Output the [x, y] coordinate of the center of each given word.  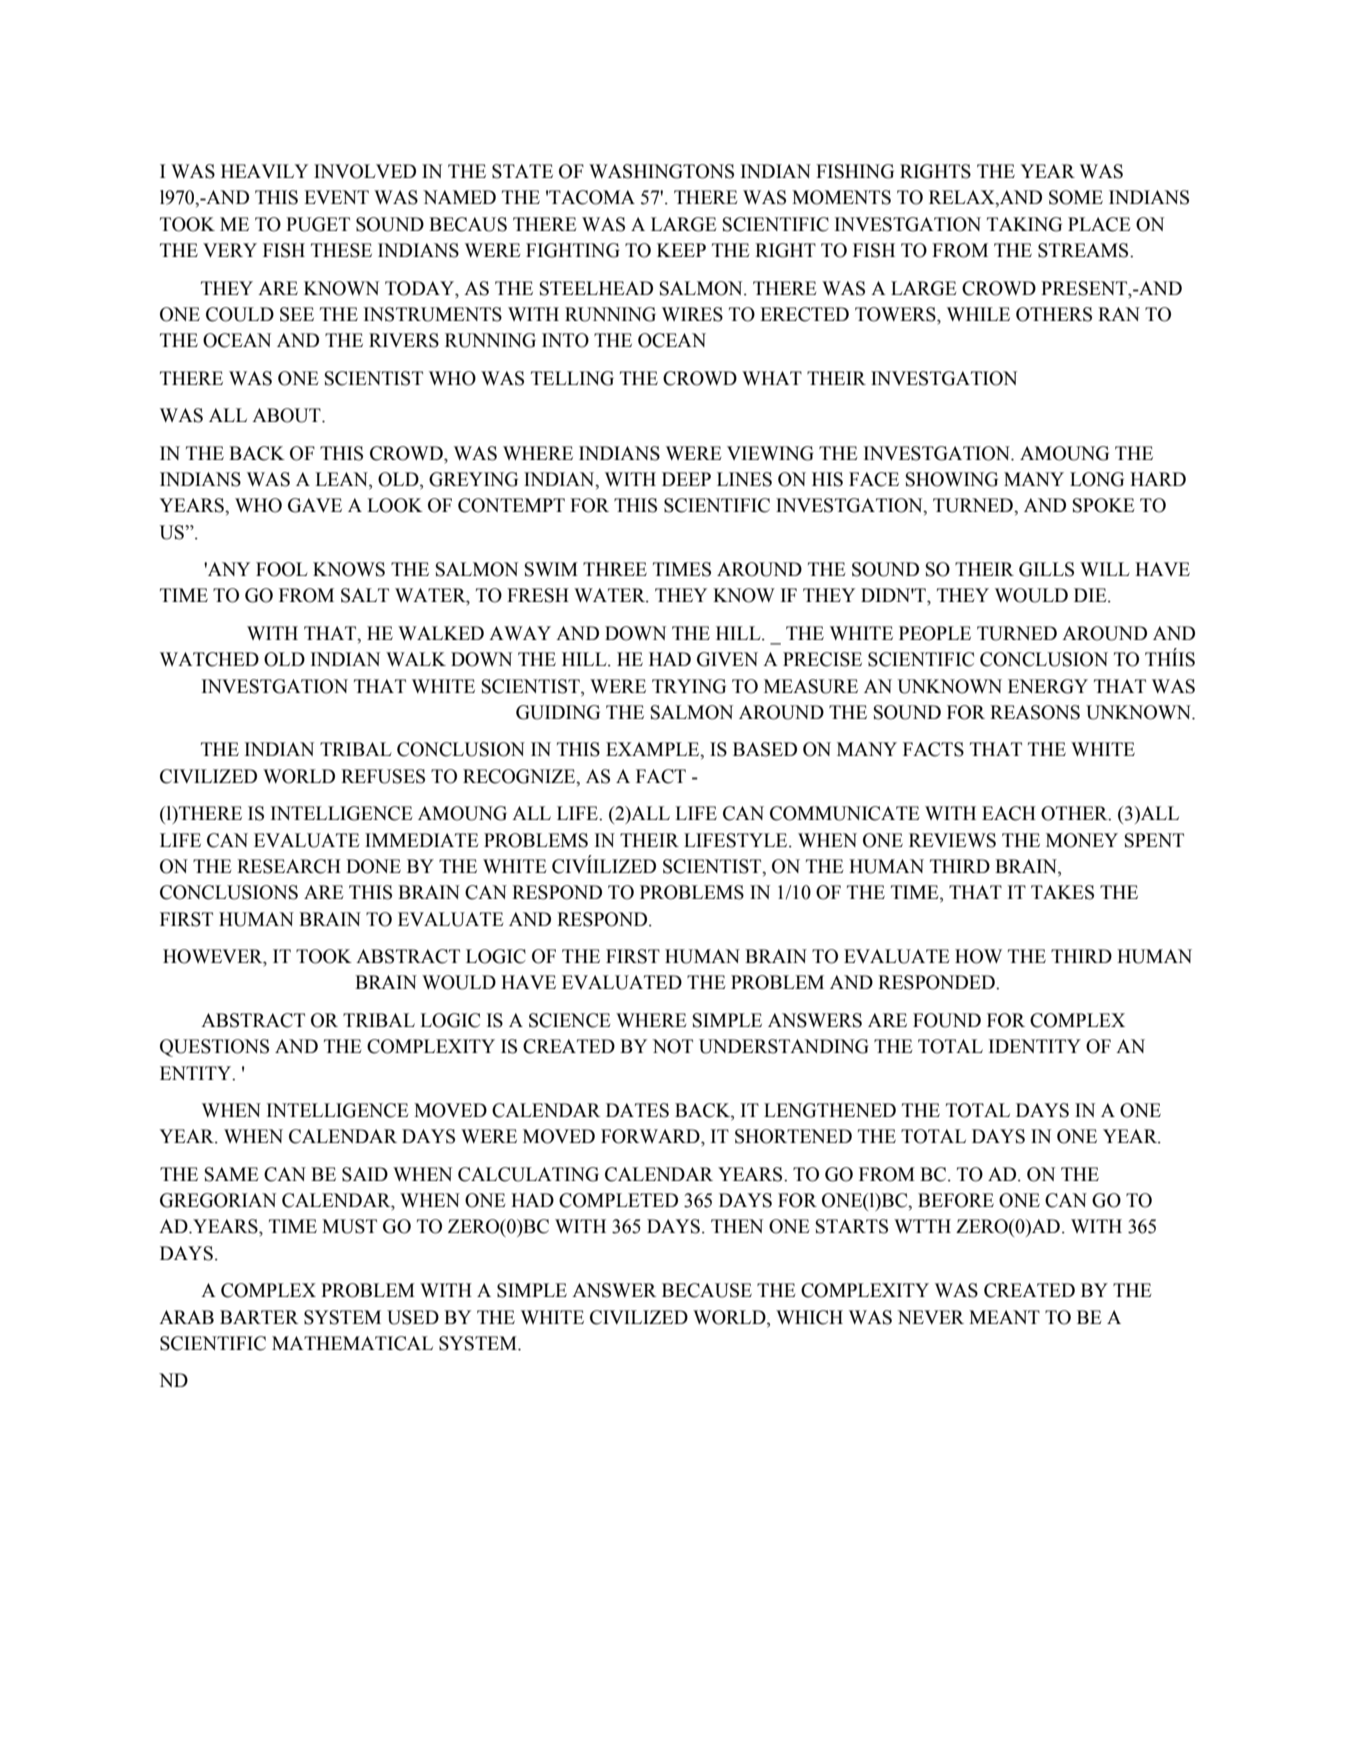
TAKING [1024, 224]
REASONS [1035, 712]
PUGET [318, 224]
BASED [765, 749]
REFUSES [383, 776]
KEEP [681, 250]
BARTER [259, 1317]
